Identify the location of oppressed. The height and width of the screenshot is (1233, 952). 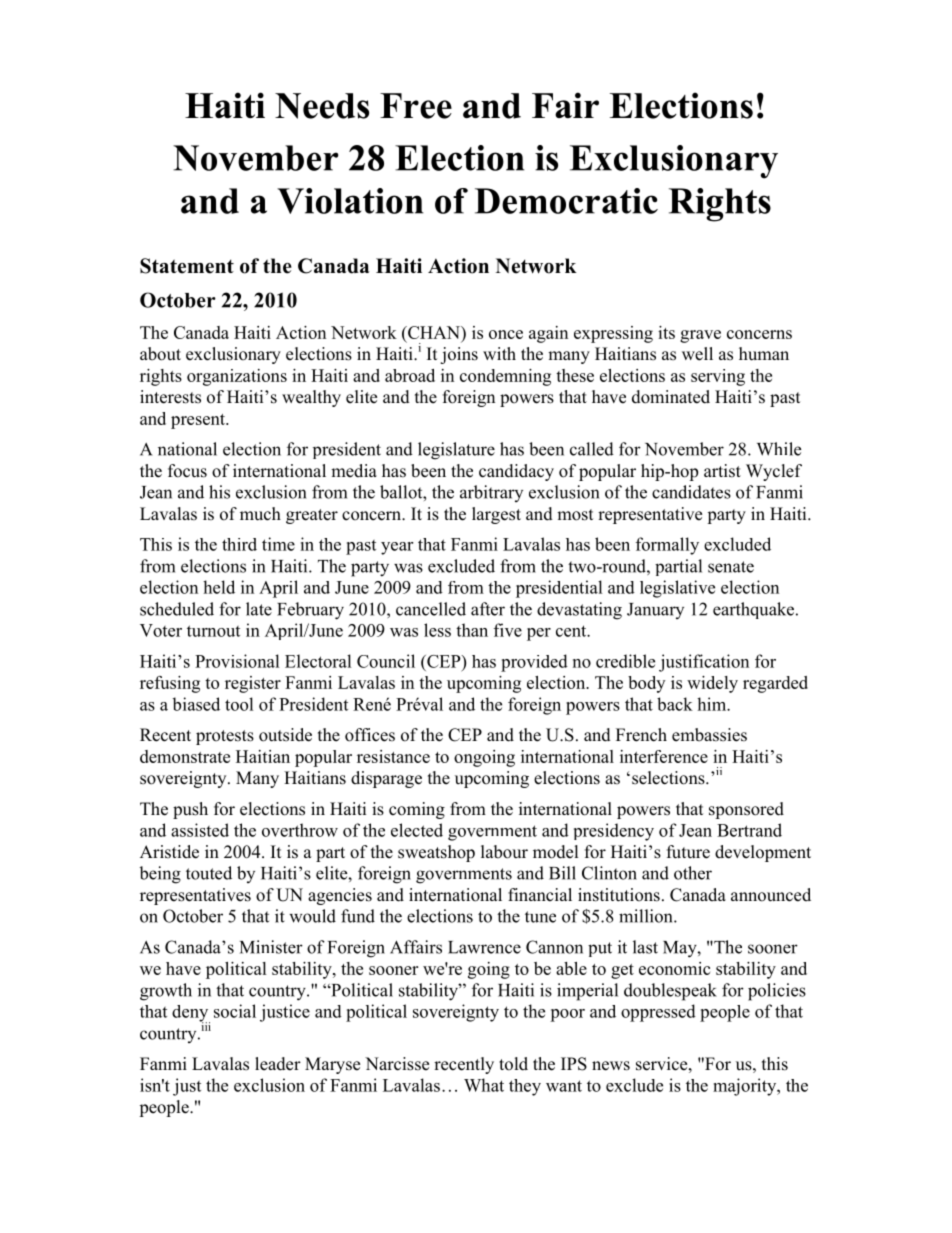
(658, 1013).
